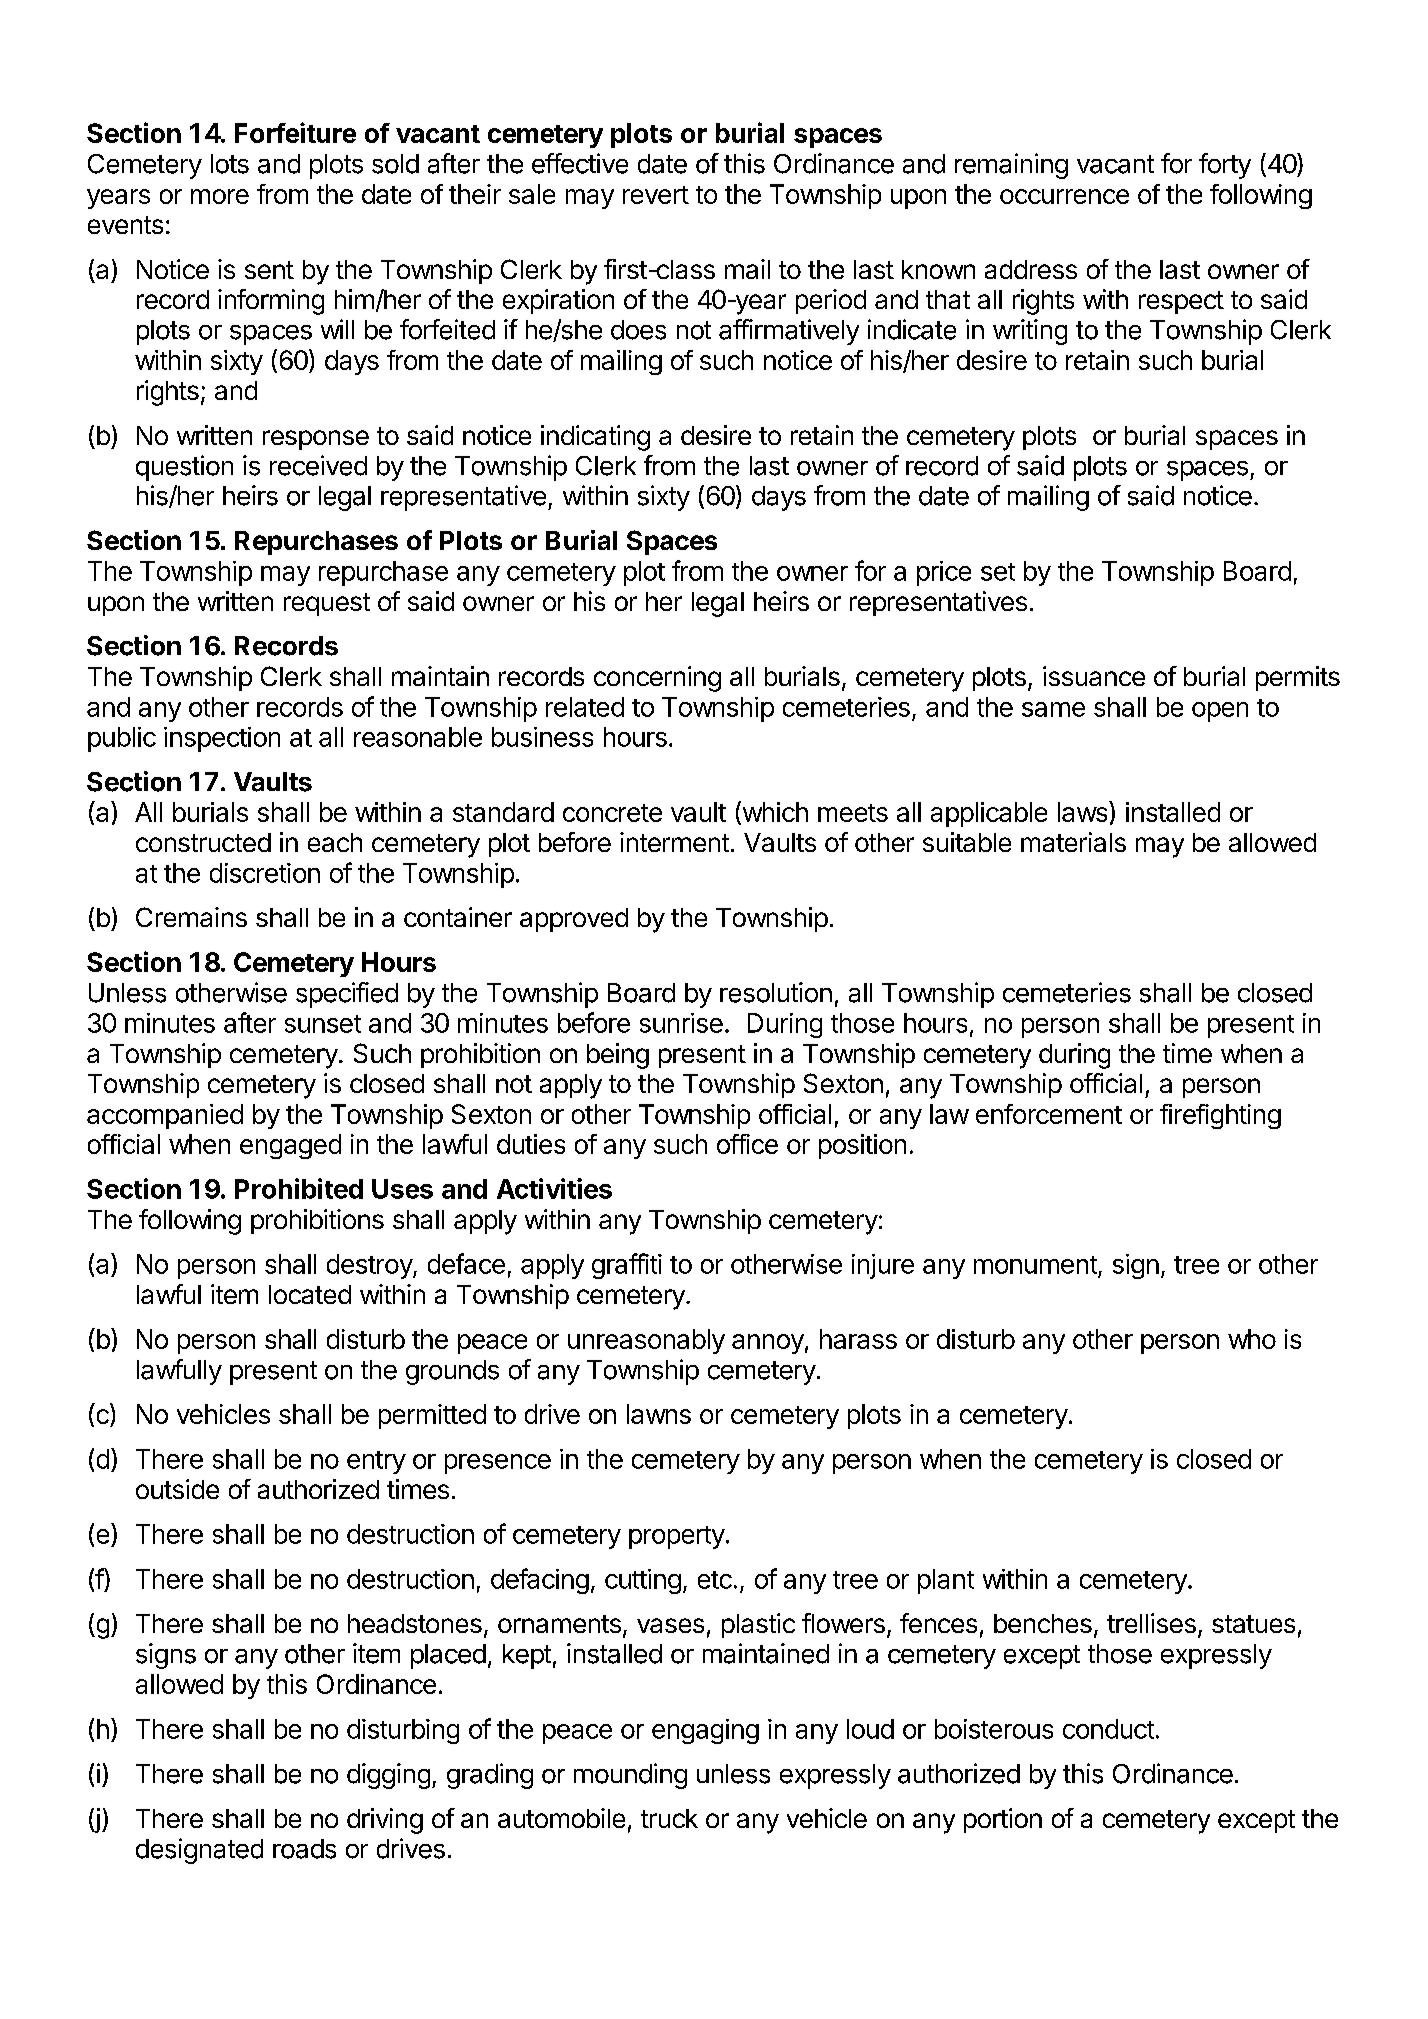 This document has width=1428, height=2019. What do you see at coordinates (669, 1818) in the document?
I see `truck` at bounding box center [669, 1818].
